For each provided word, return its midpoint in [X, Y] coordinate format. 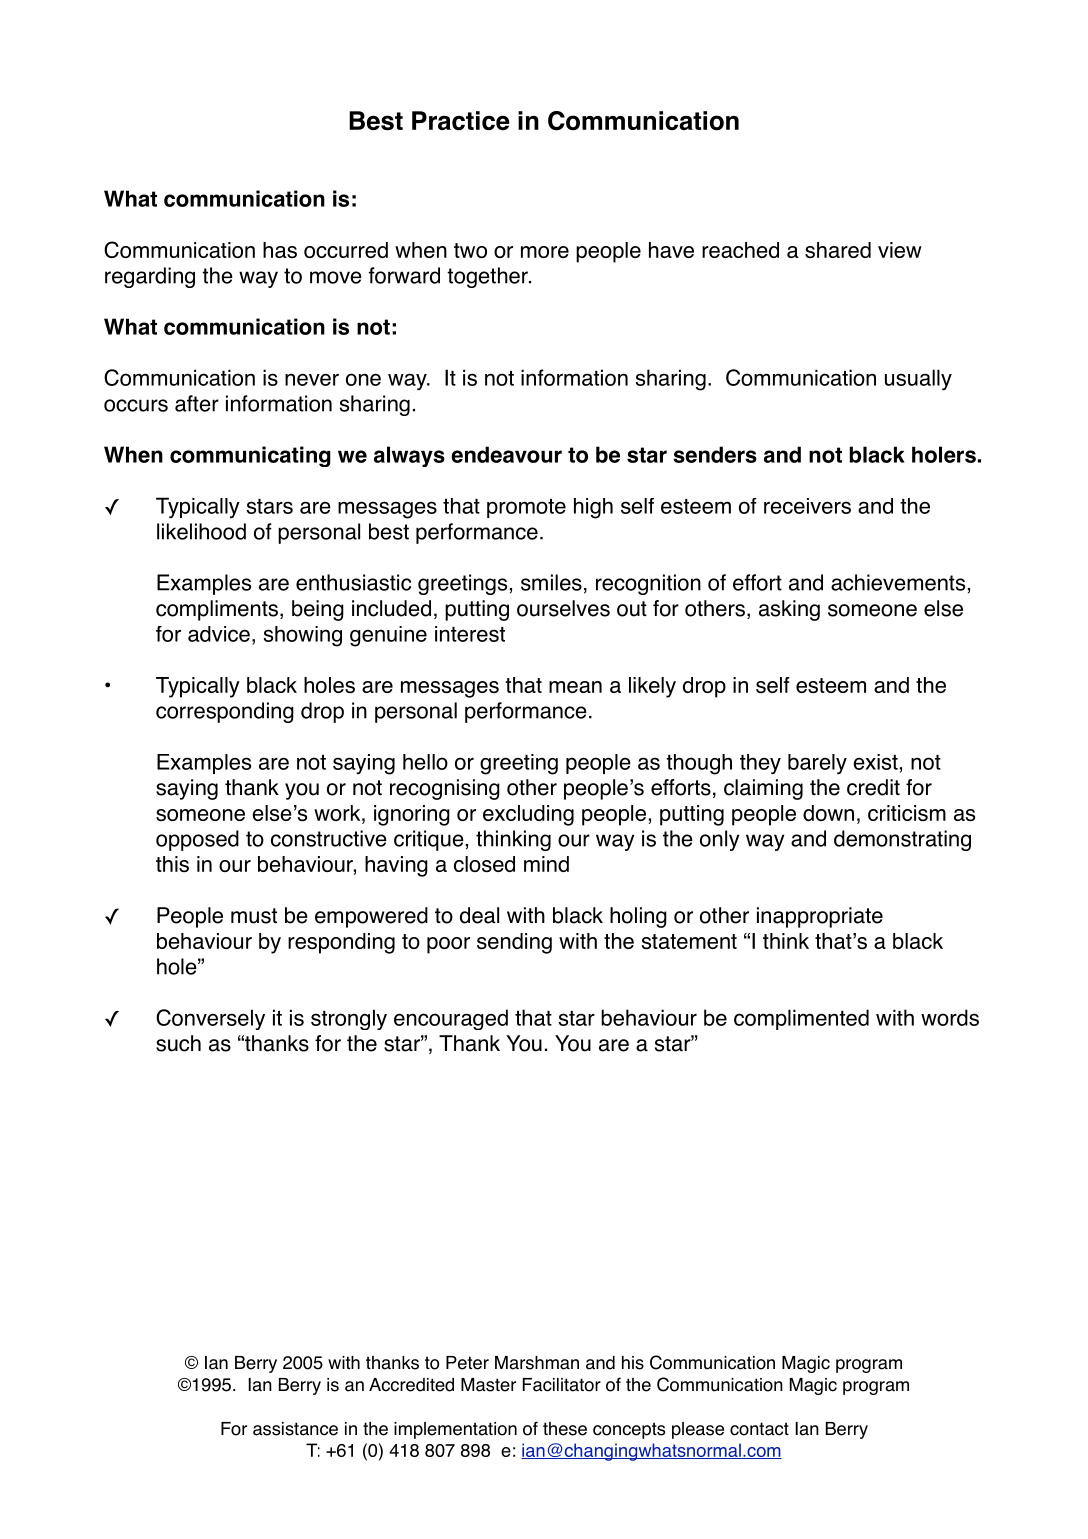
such [178, 1043]
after [197, 403]
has [280, 250]
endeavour [506, 454]
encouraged [451, 1019]
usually [918, 379]
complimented [801, 1019]
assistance [295, 1429]
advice [219, 634]
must [254, 916]
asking [789, 610]
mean [575, 687]
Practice [461, 121]
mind [546, 864]
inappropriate [820, 917]
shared [838, 250]
